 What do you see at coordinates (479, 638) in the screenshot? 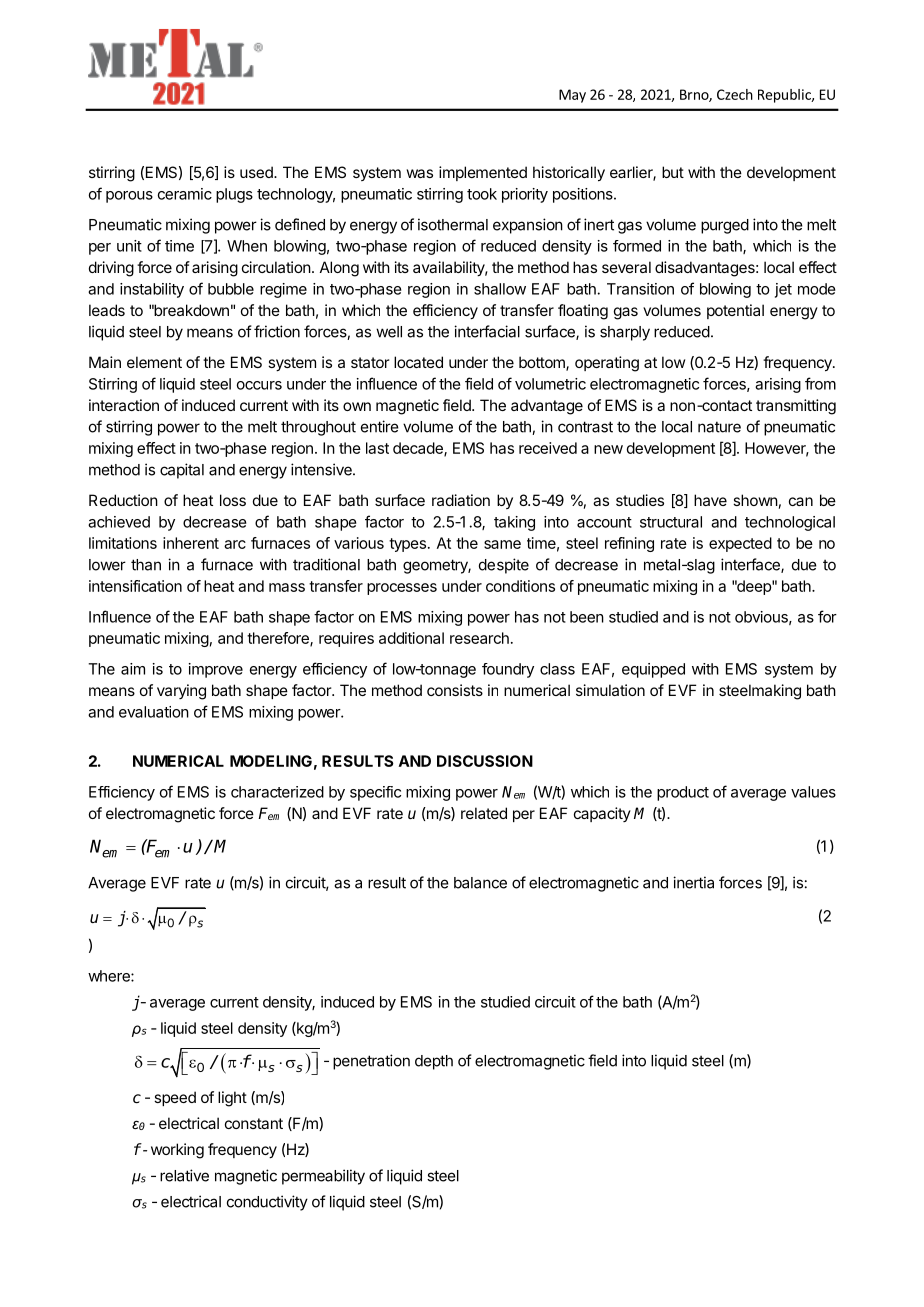
I see `research` at bounding box center [479, 638].
